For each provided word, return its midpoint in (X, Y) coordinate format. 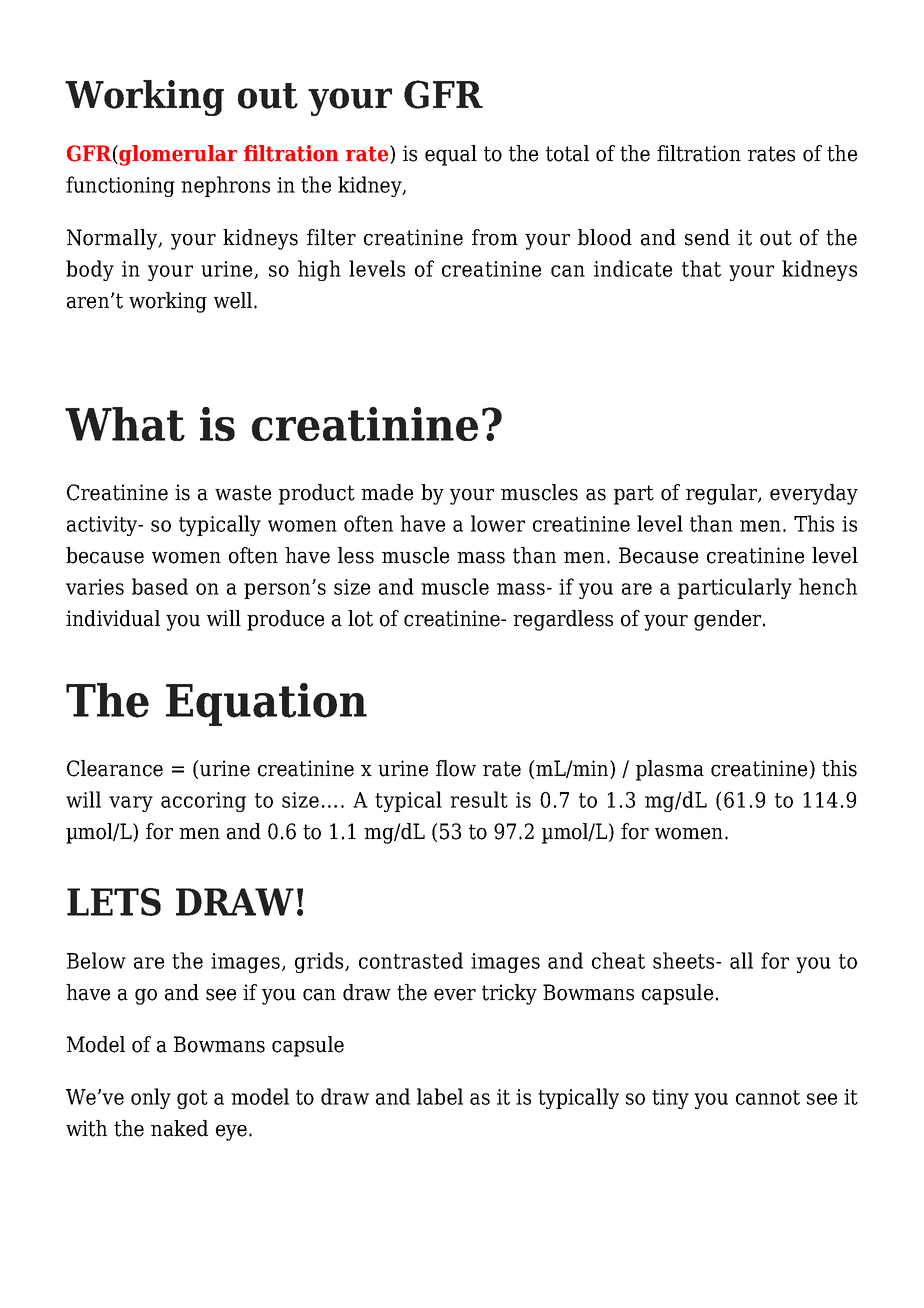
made (387, 492)
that (701, 268)
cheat (618, 960)
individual (113, 618)
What (125, 424)
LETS (114, 902)
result (479, 799)
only (151, 1098)
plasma (670, 770)
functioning (120, 186)
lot (360, 618)
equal (451, 155)
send (707, 237)
